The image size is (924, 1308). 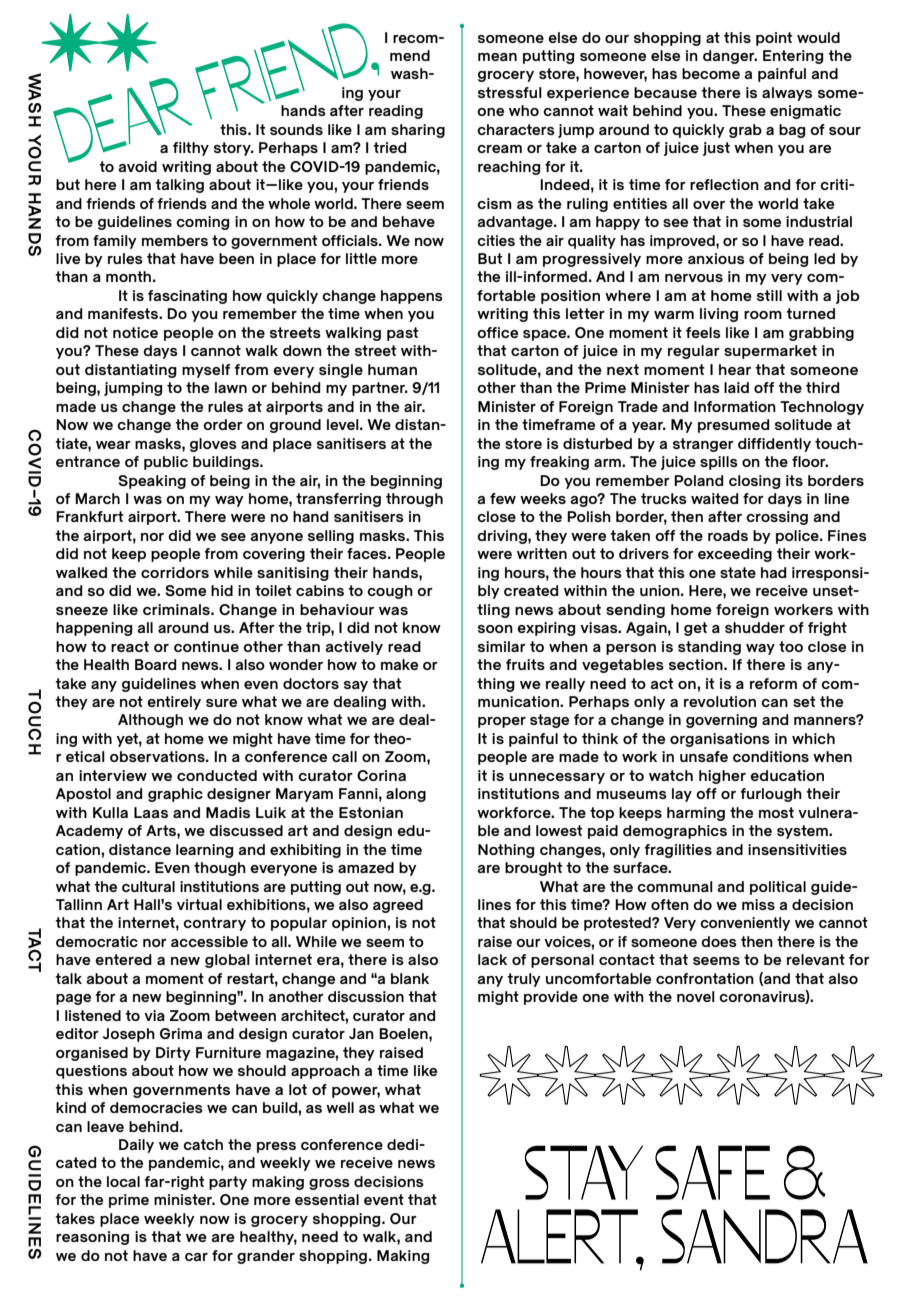 What do you see at coordinates (492, 959) in the screenshot?
I see `lack` at bounding box center [492, 959].
